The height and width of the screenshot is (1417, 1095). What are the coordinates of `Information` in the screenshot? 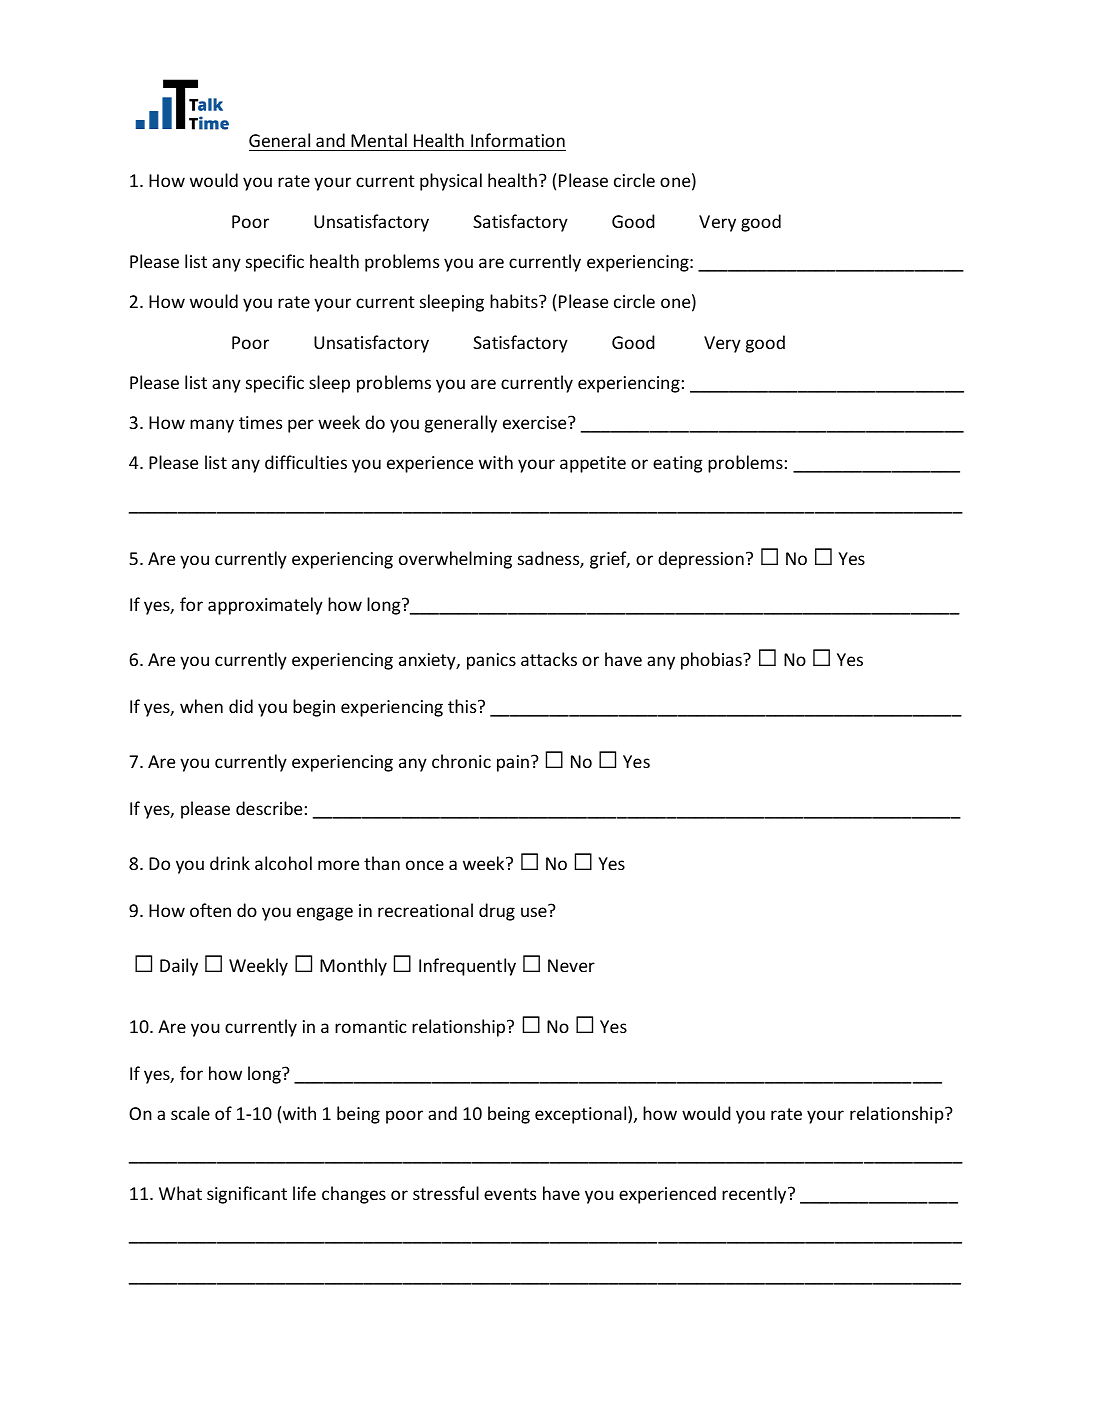 It's located at (518, 140).
